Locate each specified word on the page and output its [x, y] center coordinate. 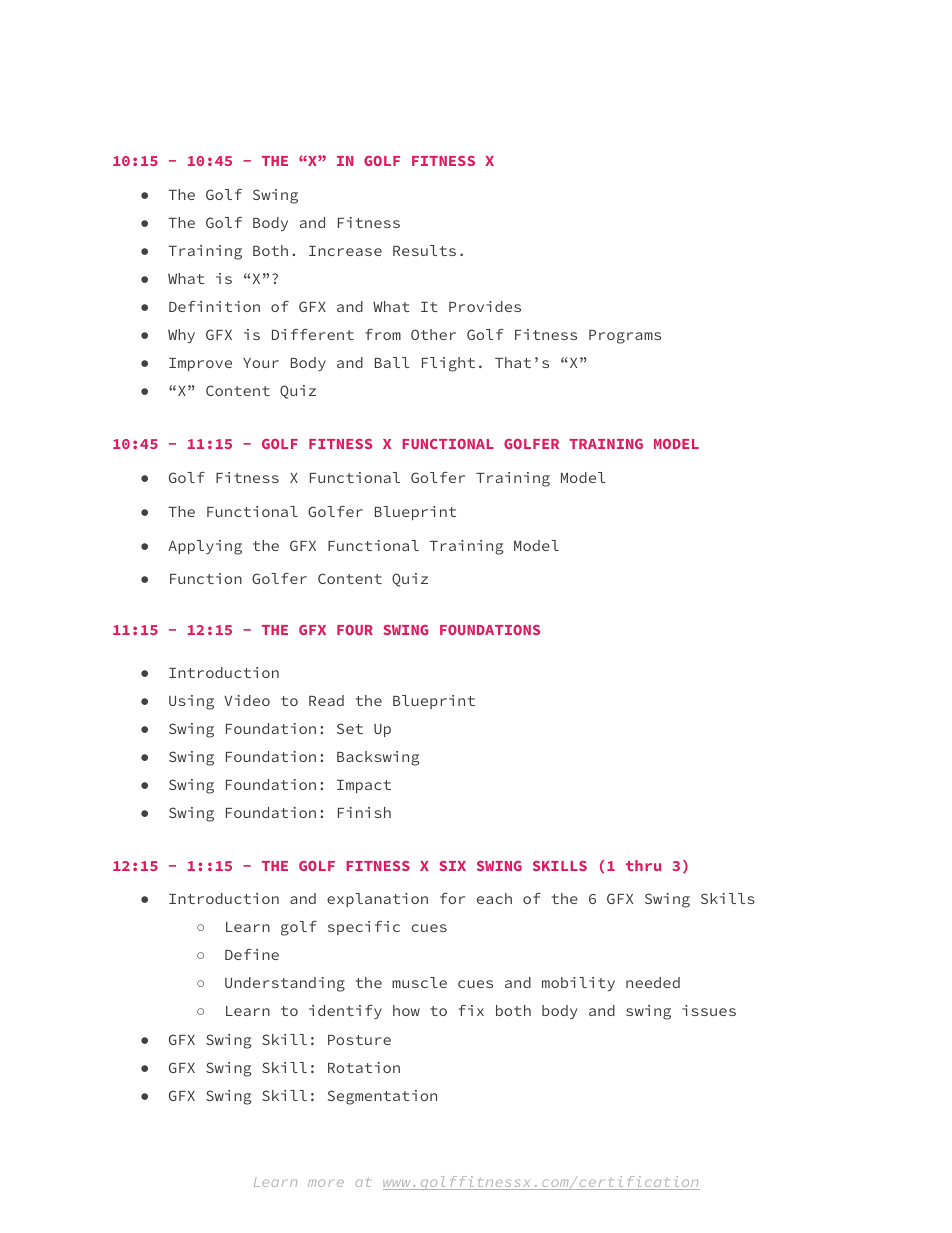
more [326, 1183]
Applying [205, 547]
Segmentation [382, 1097]
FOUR [355, 630]
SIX [452, 866]
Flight [448, 364]
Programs [625, 337]
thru [643, 865]
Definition [214, 306]
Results [424, 250]
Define [252, 954]
